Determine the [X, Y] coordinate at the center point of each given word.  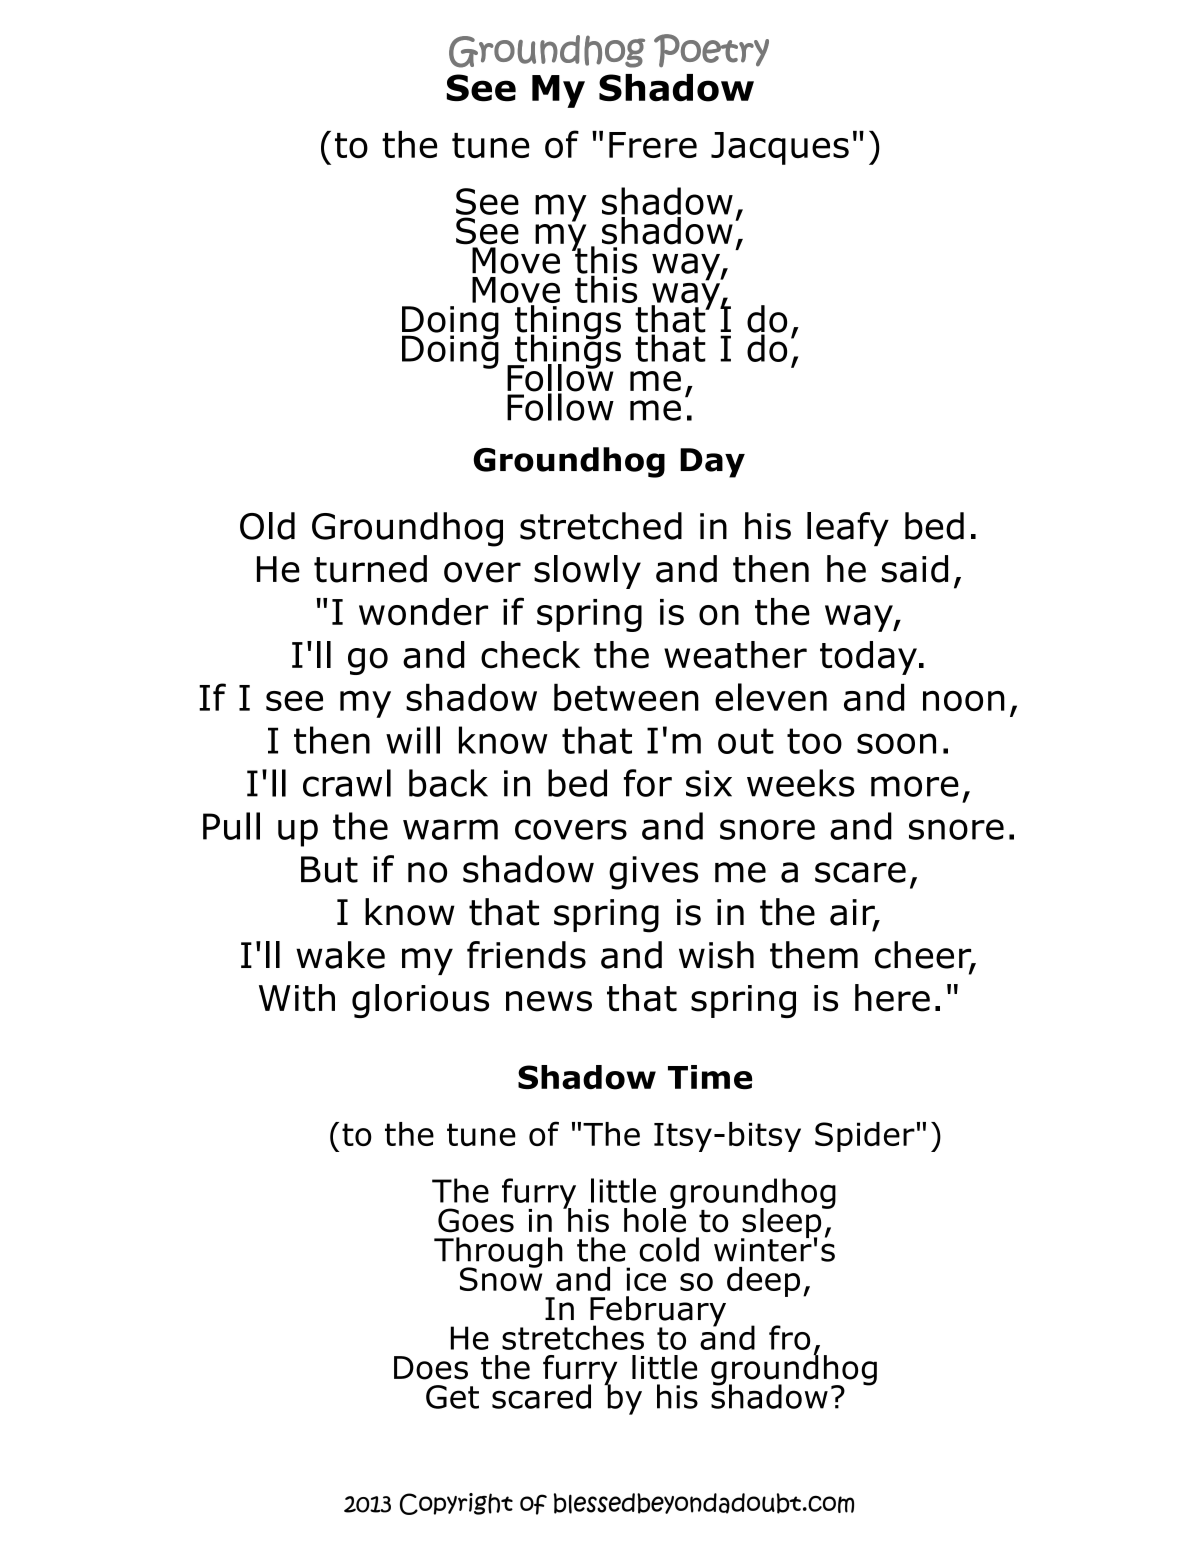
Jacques [780, 148]
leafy [848, 529]
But [329, 869]
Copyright [456, 1504]
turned [370, 569]
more [915, 786]
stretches [573, 1337]
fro [789, 1337]
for [648, 783]
